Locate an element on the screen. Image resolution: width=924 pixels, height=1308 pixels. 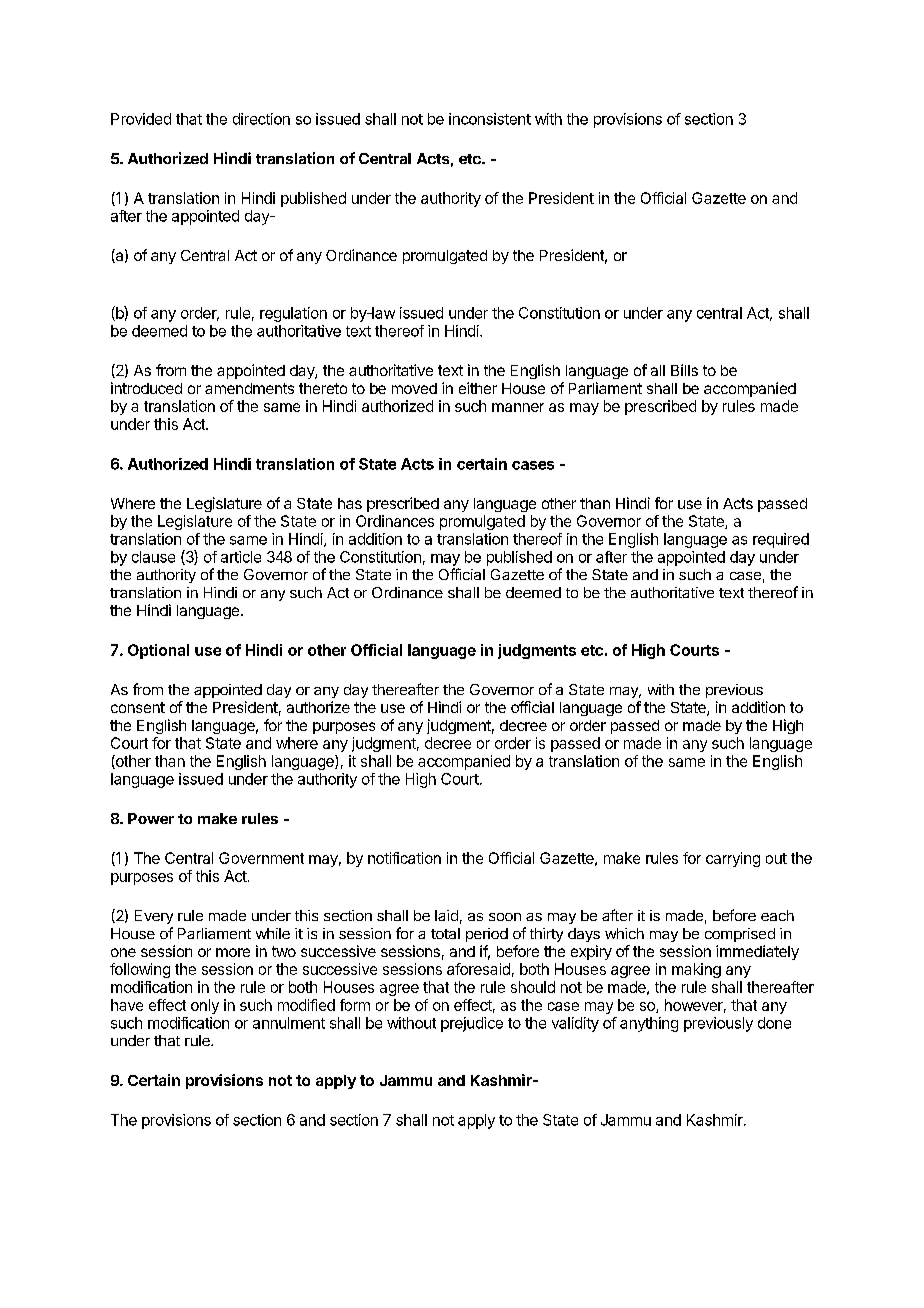
inconsistent is located at coordinates (490, 119).
